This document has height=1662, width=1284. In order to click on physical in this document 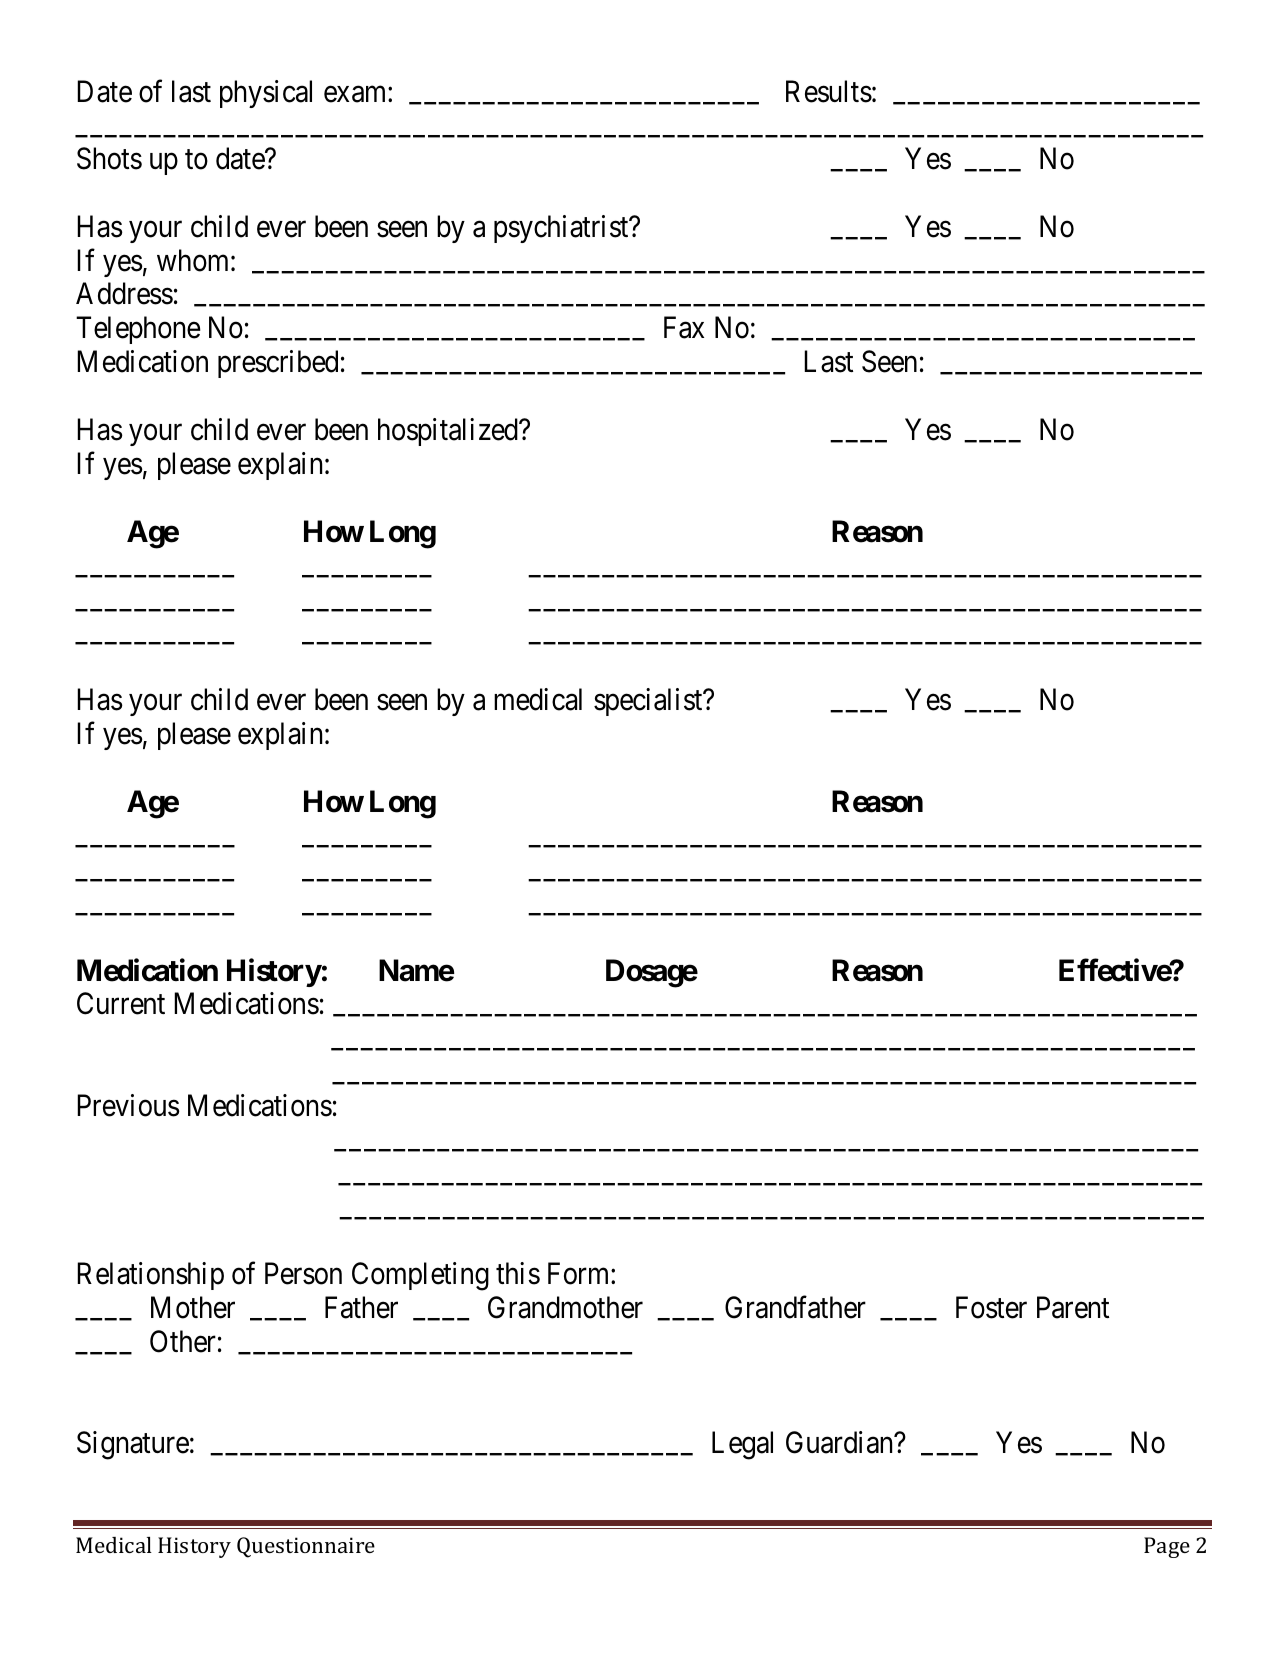, I will do `click(266, 94)`.
